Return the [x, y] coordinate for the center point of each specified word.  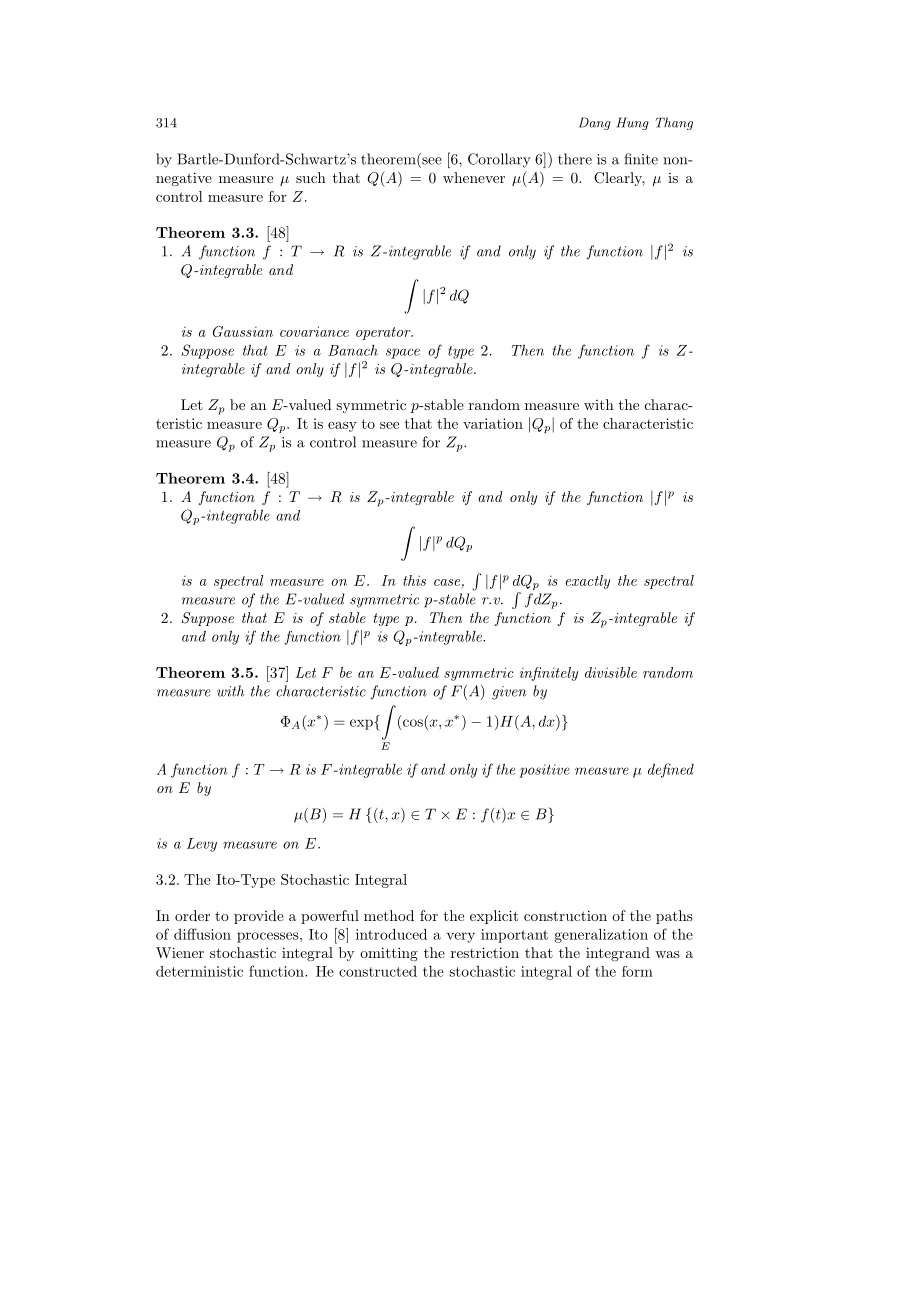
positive [544, 771]
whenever [474, 177]
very [461, 937]
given [509, 693]
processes [269, 937]
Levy [202, 845]
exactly [588, 582]
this [414, 580]
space [403, 353]
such [311, 177]
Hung [633, 123]
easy [342, 427]
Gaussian [243, 331]
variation [493, 423]
